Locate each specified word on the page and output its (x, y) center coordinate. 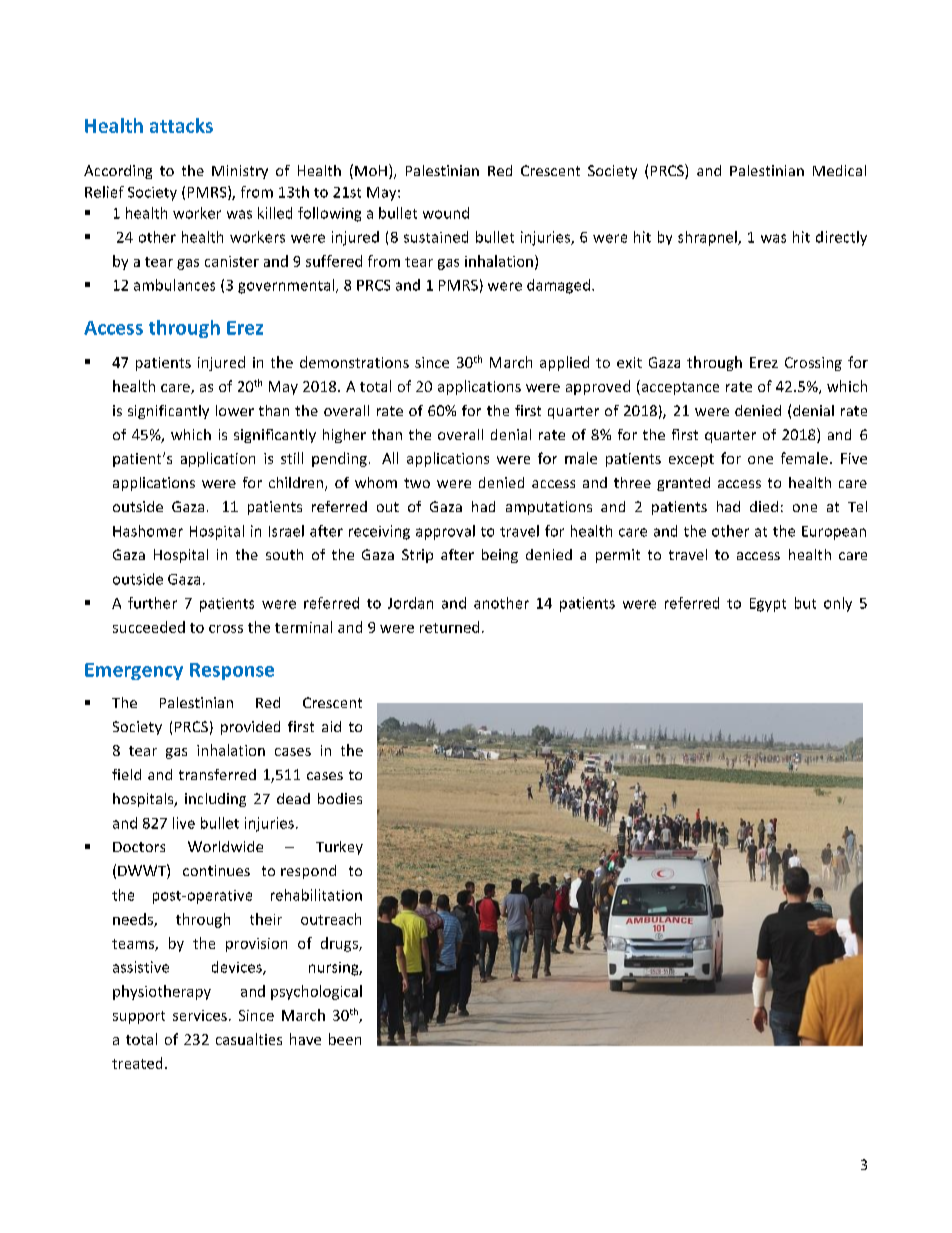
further (152, 603)
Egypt (768, 605)
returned (449, 627)
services (200, 1015)
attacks (181, 125)
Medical (839, 170)
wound (446, 213)
